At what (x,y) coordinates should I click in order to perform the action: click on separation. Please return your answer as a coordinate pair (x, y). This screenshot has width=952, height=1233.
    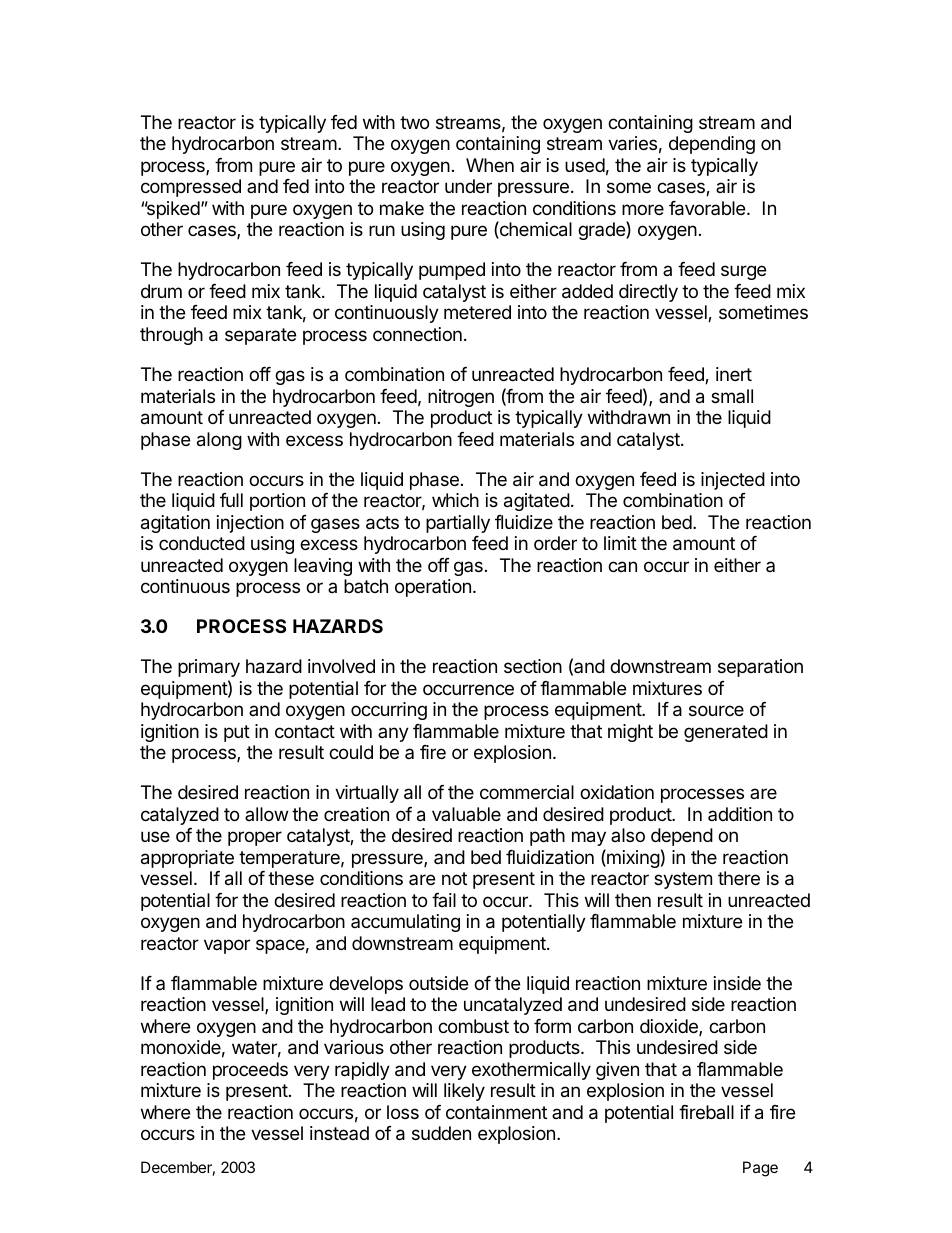
    Looking at the image, I should click on (760, 668).
